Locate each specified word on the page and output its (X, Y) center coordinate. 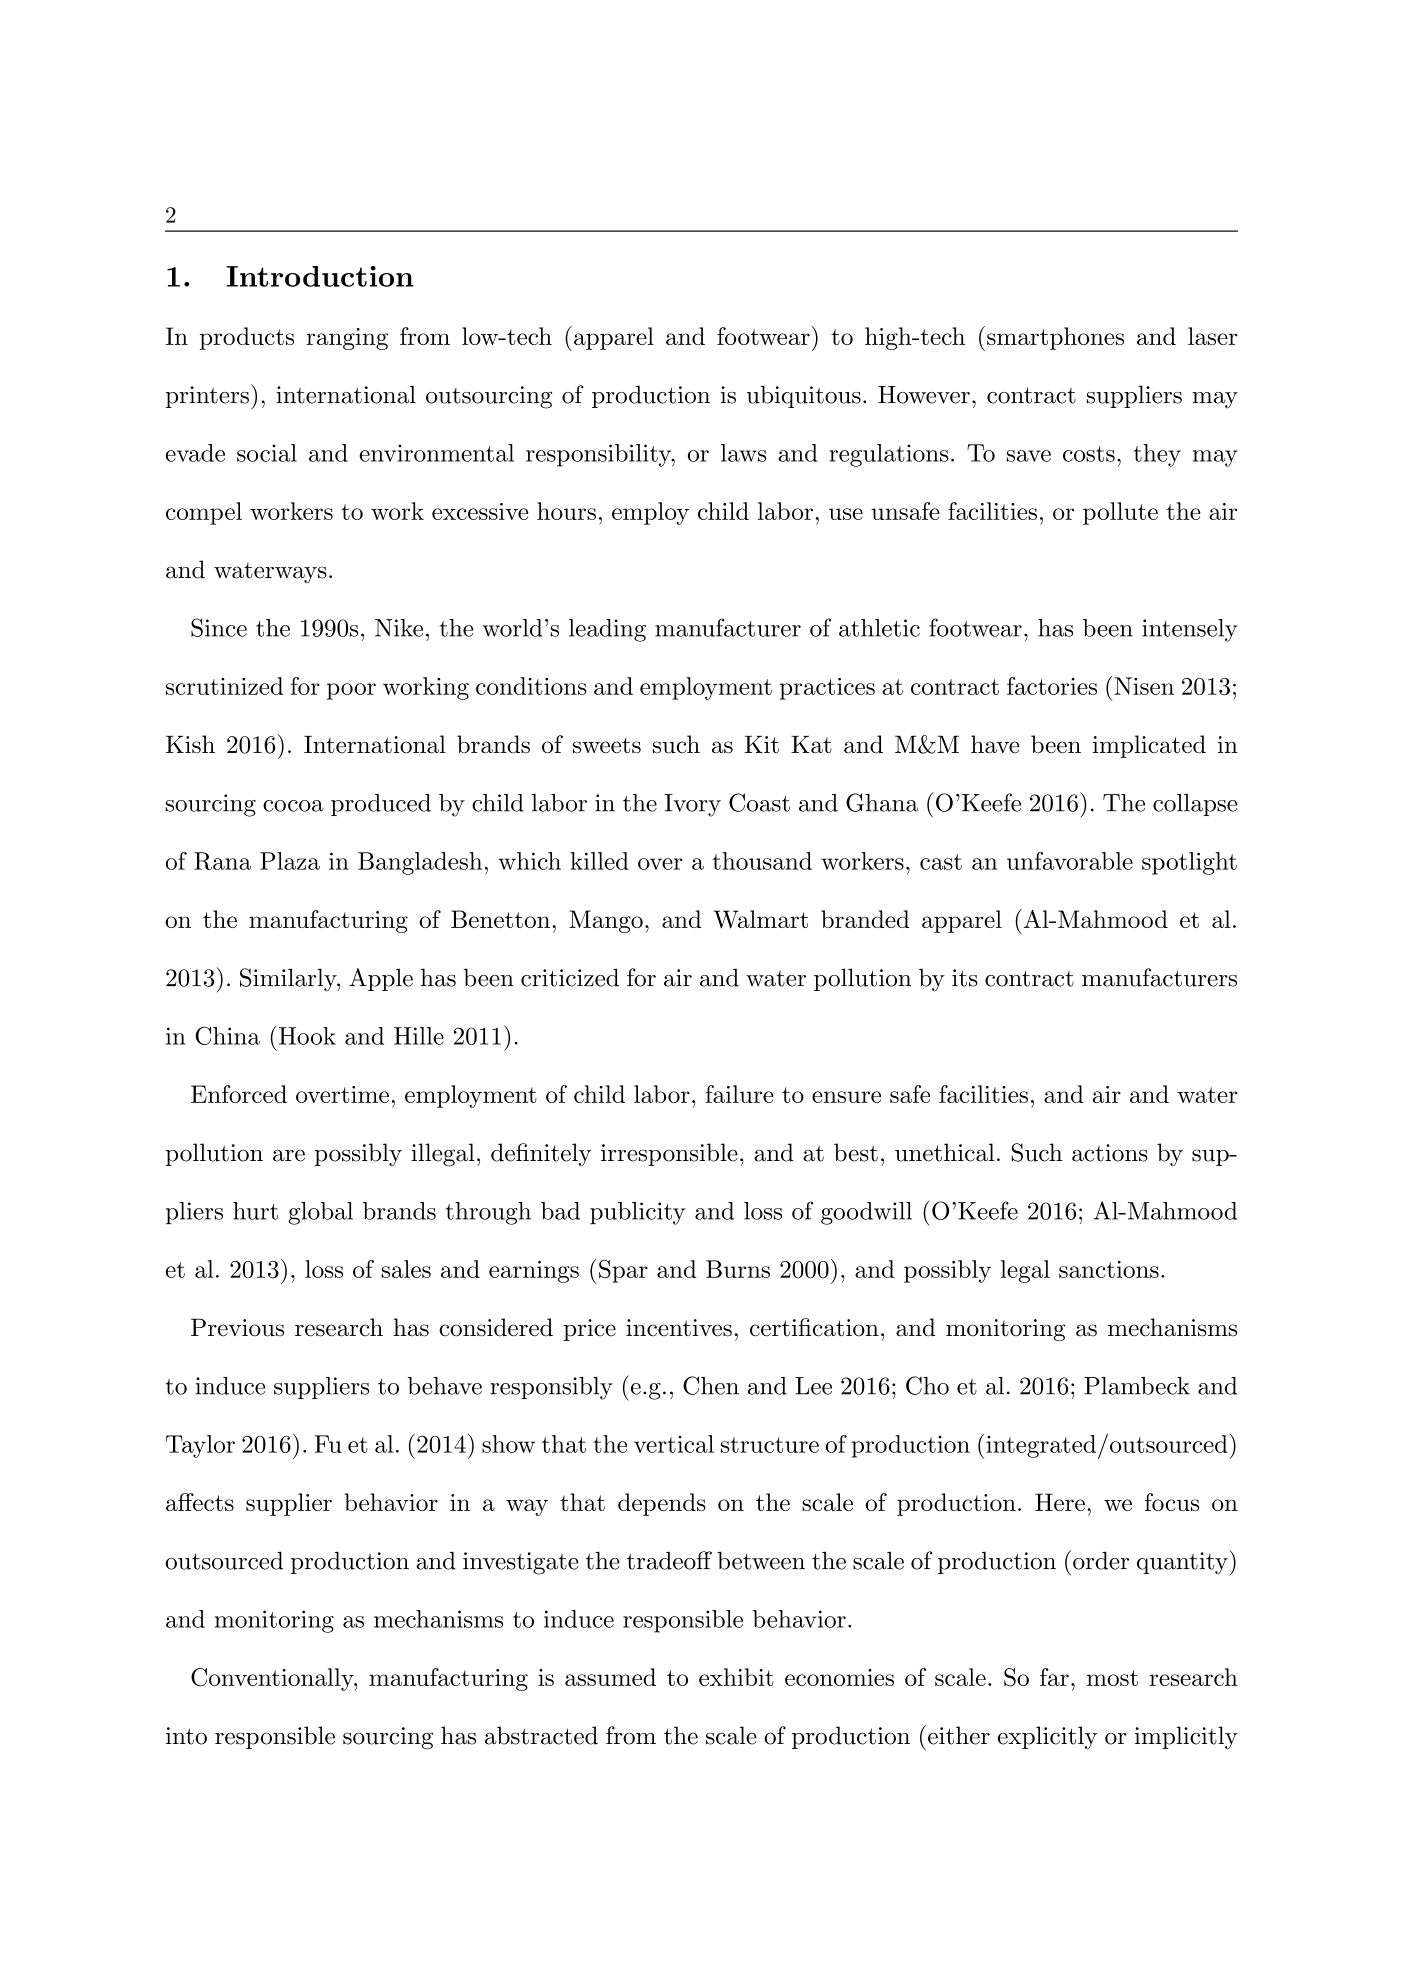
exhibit (736, 1677)
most (1112, 1678)
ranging (347, 339)
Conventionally (273, 1679)
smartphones (1055, 338)
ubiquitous (804, 396)
